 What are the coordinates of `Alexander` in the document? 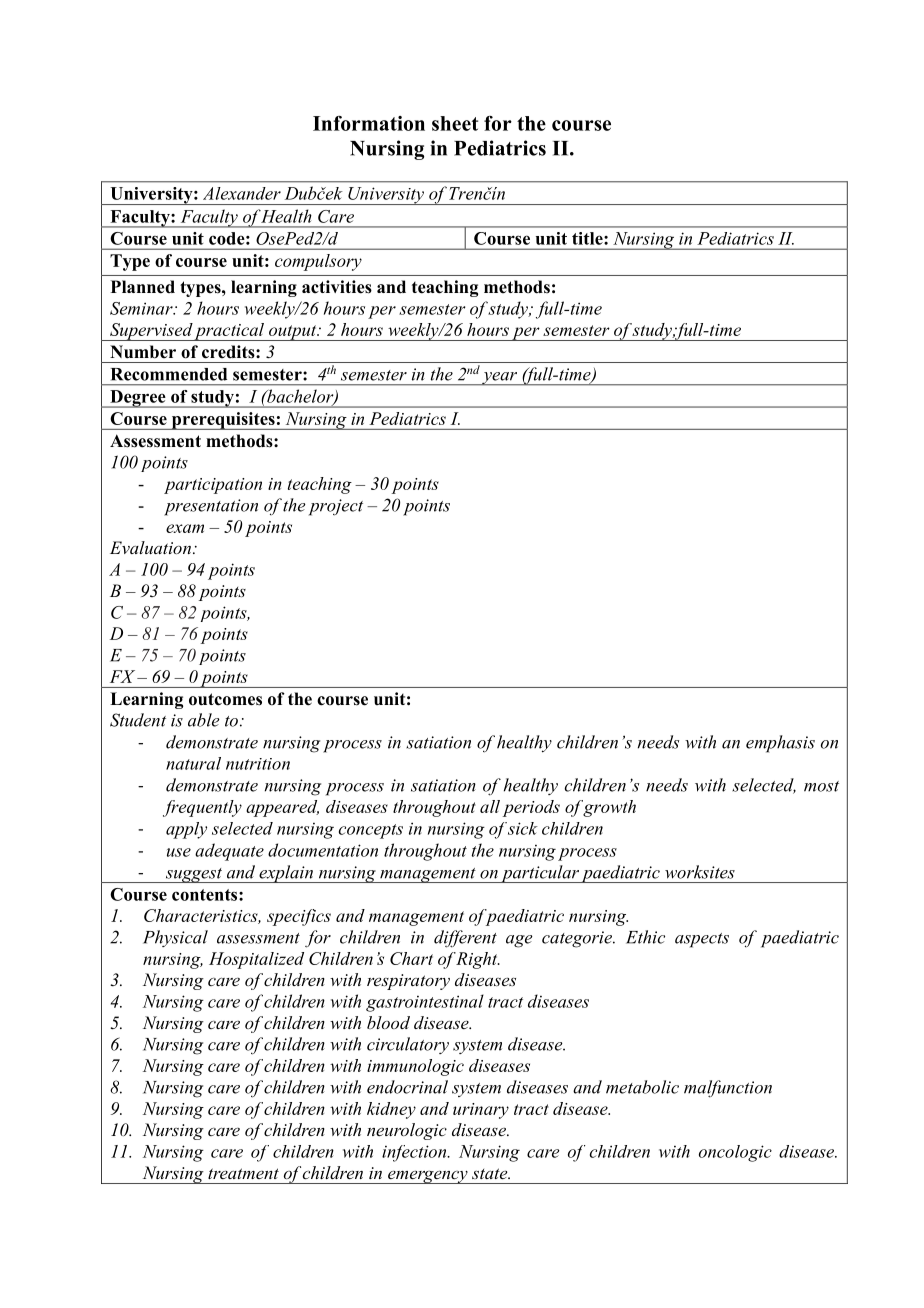 It's located at (242, 193).
